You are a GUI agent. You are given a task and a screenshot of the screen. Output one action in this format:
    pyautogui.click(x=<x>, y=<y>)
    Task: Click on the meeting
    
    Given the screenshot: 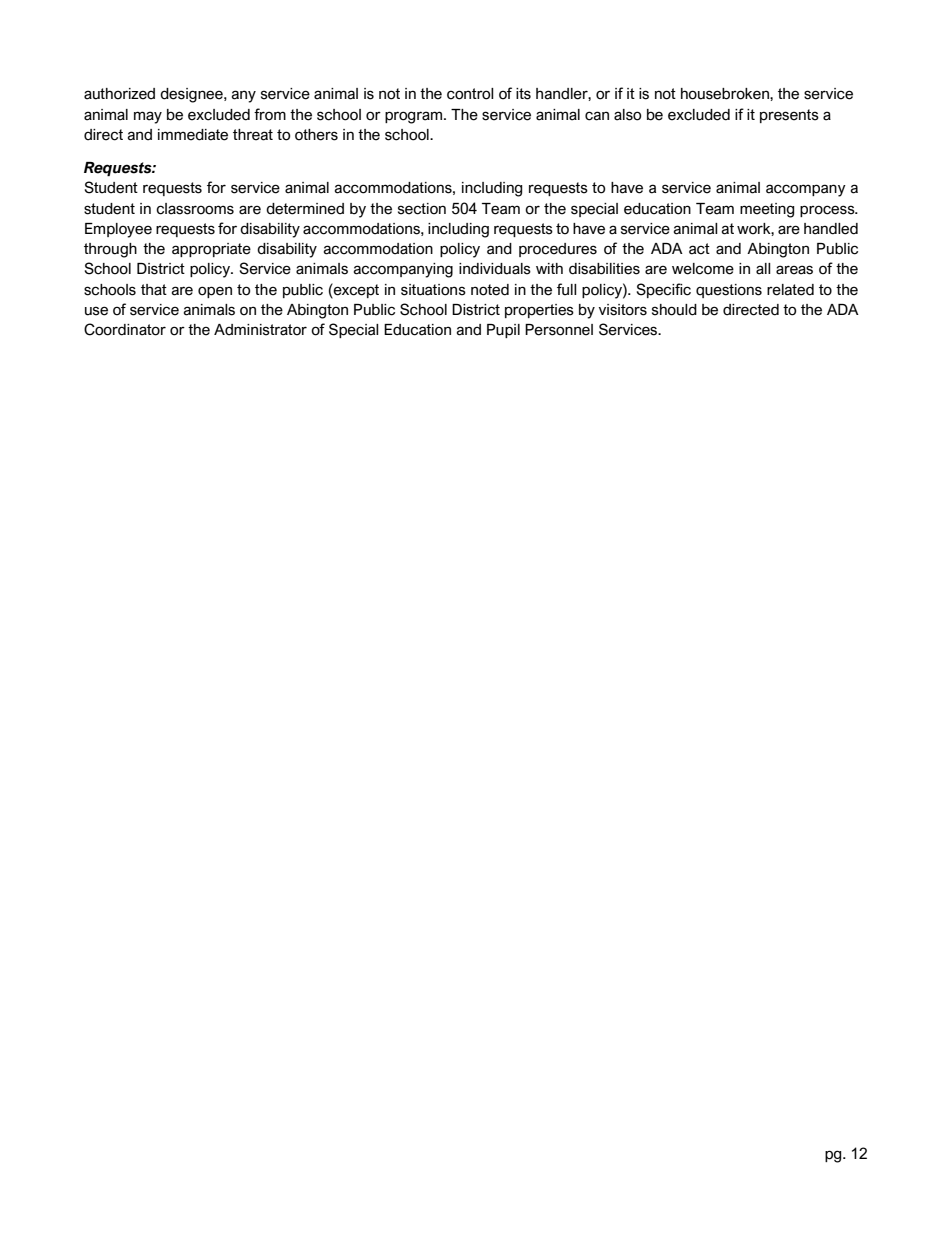 What is the action you would take?
    pyautogui.click(x=767, y=210)
